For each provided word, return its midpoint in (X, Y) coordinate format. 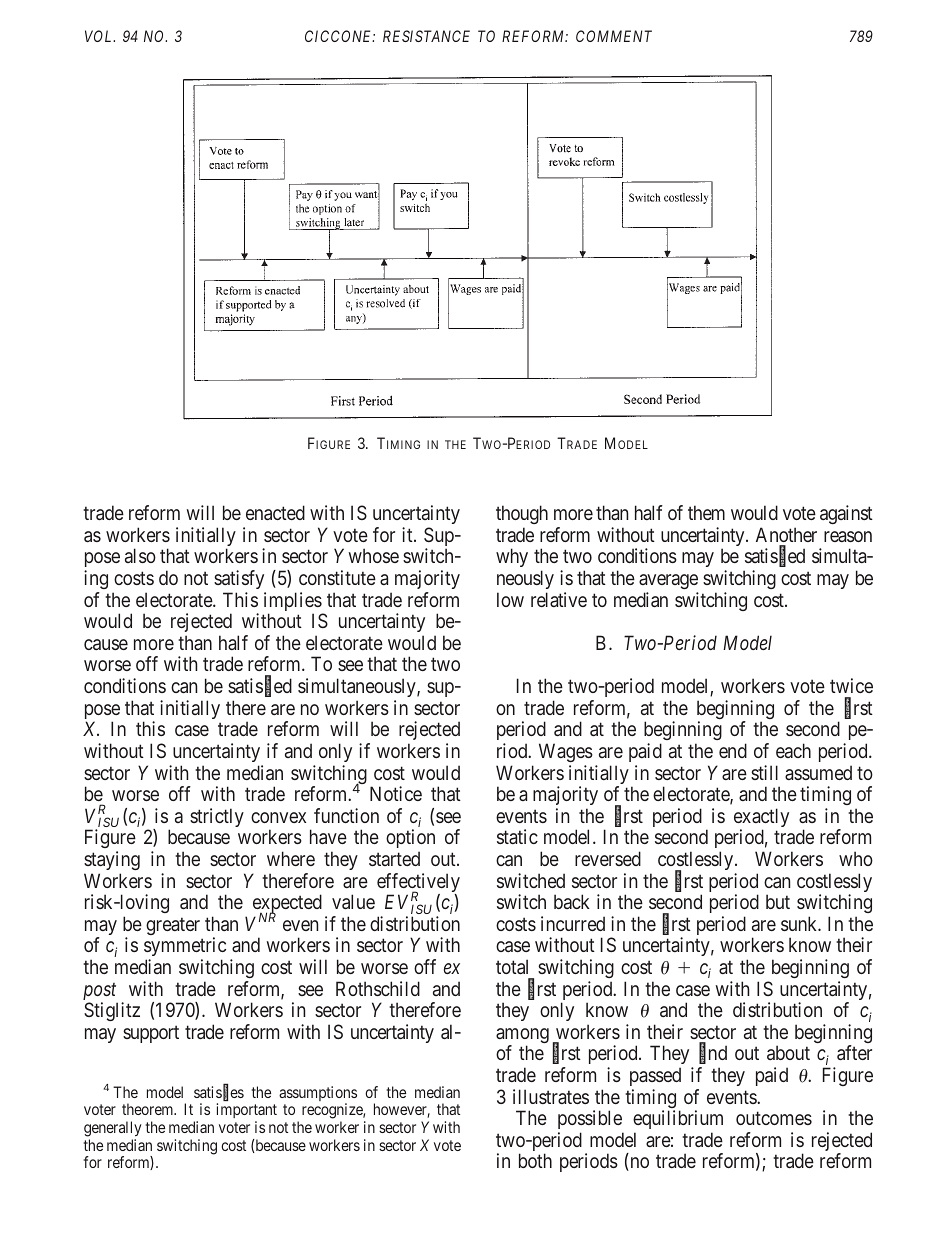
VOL (100, 36)
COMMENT (614, 36)
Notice (396, 793)
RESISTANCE (426, 36)
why (512, 557)
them (706, 512)
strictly (217, 817)
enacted (275, 512)
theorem (149, 1109)
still (764, 772)
